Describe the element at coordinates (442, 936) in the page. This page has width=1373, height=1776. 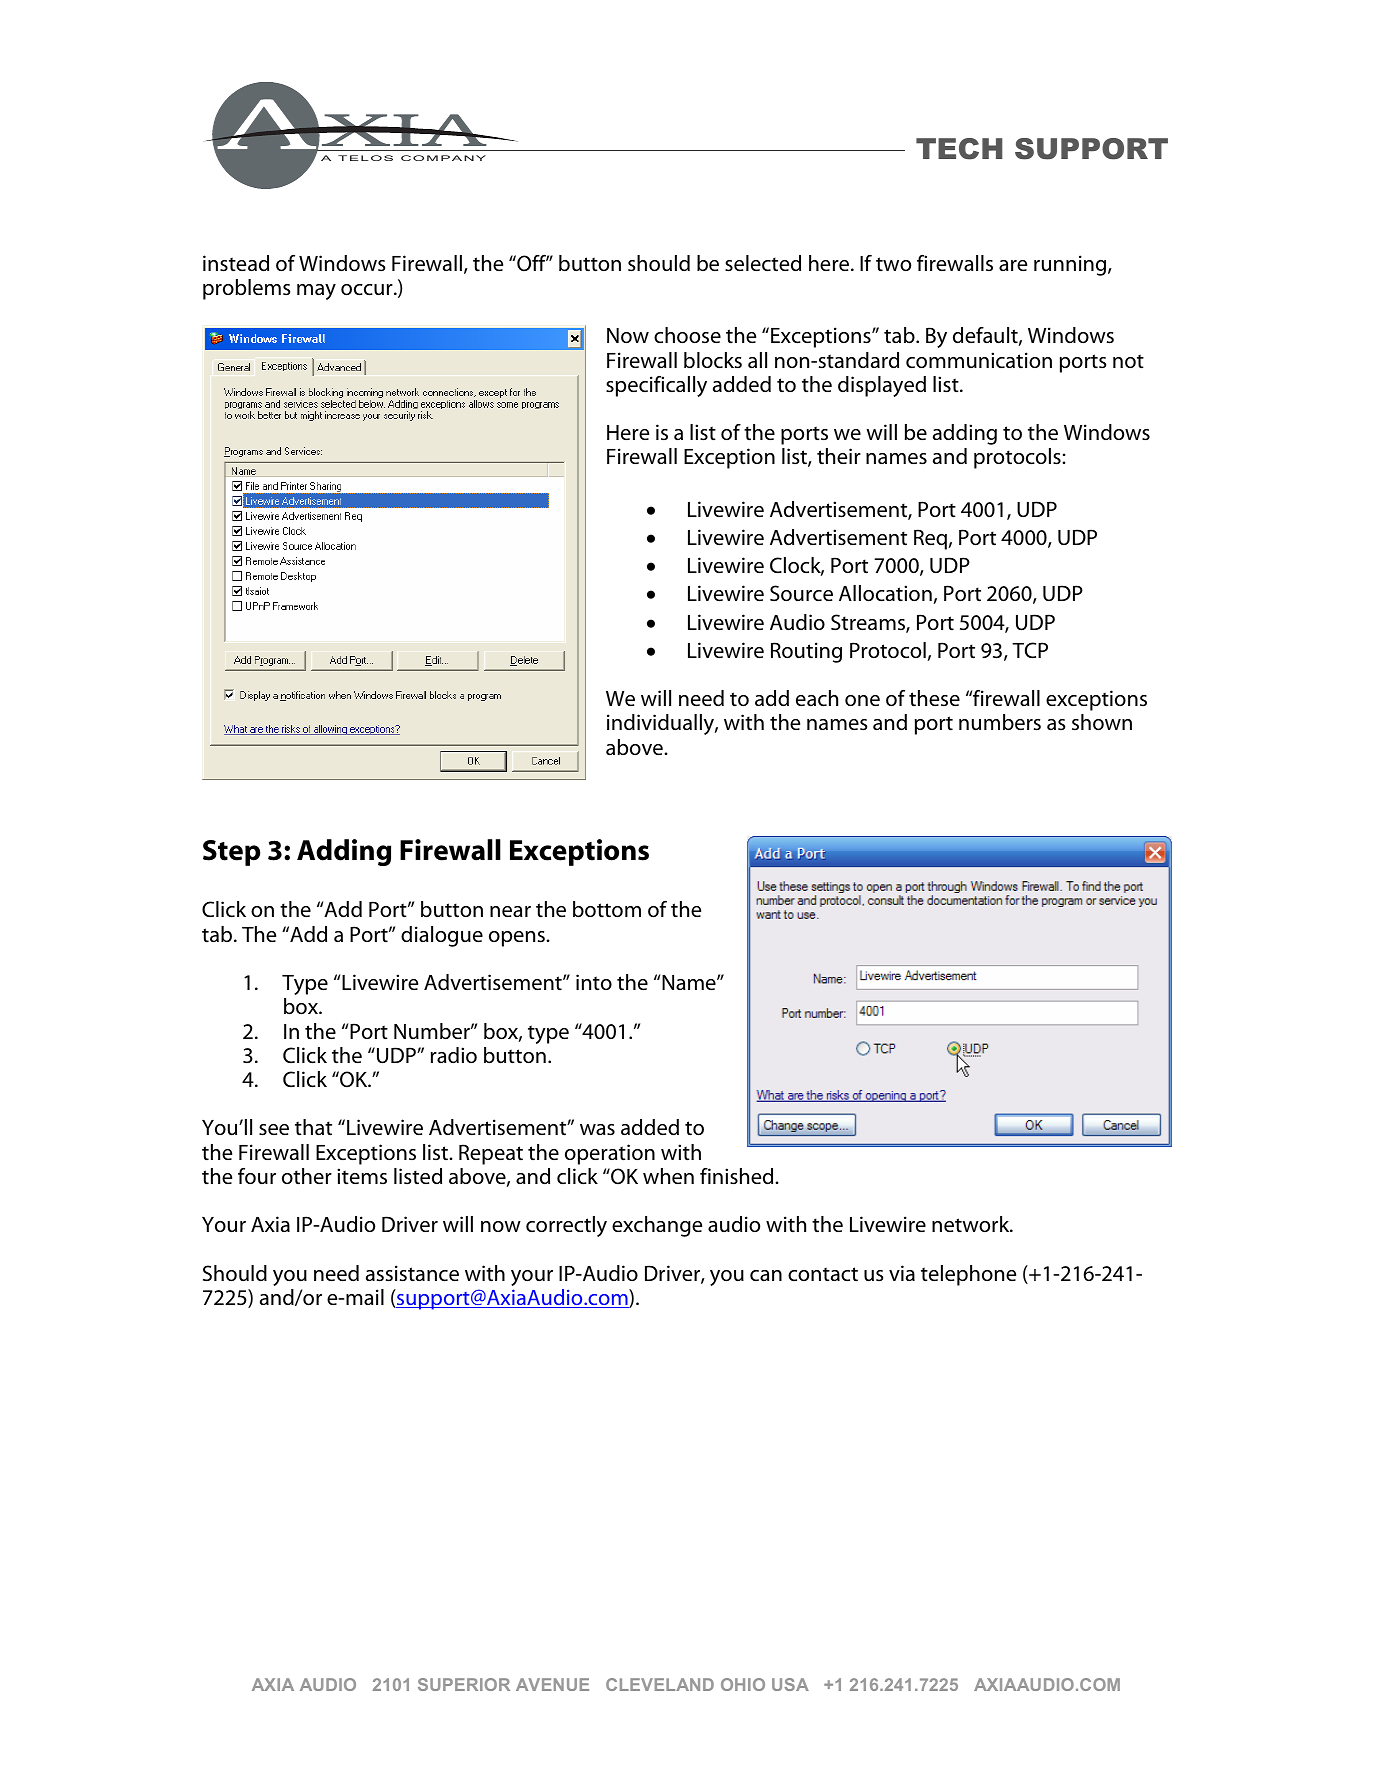
I see `dialogue` at that location.
